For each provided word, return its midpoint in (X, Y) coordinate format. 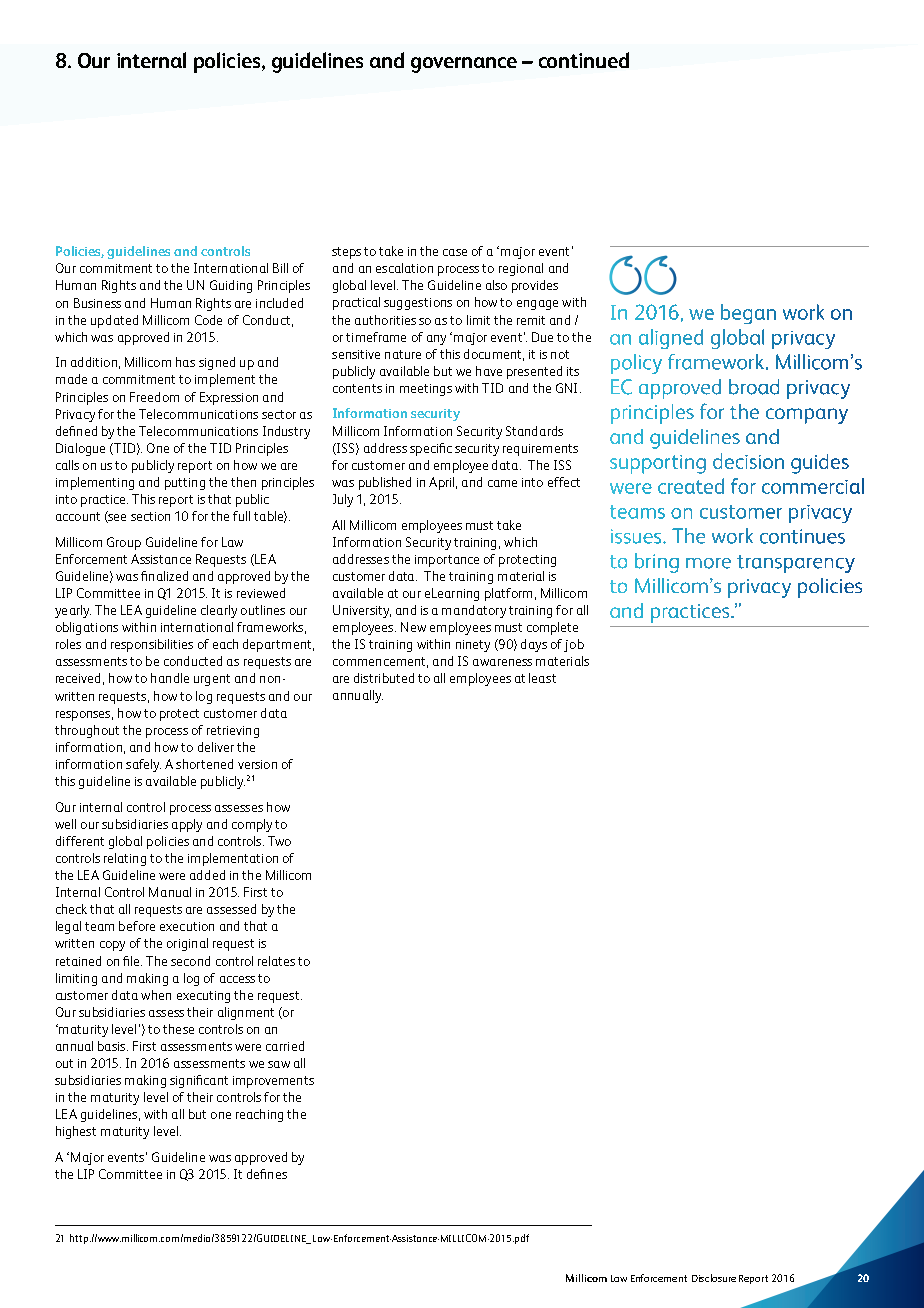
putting (185, 484)
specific (431, 449)
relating (125, 859)
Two (279, 841)
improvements (273, 1082)
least (542, 678)
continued (584, 60)
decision (748, 461)
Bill (280, 268)
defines (267, 1174)
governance (464, 65)
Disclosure (714, 1278)
